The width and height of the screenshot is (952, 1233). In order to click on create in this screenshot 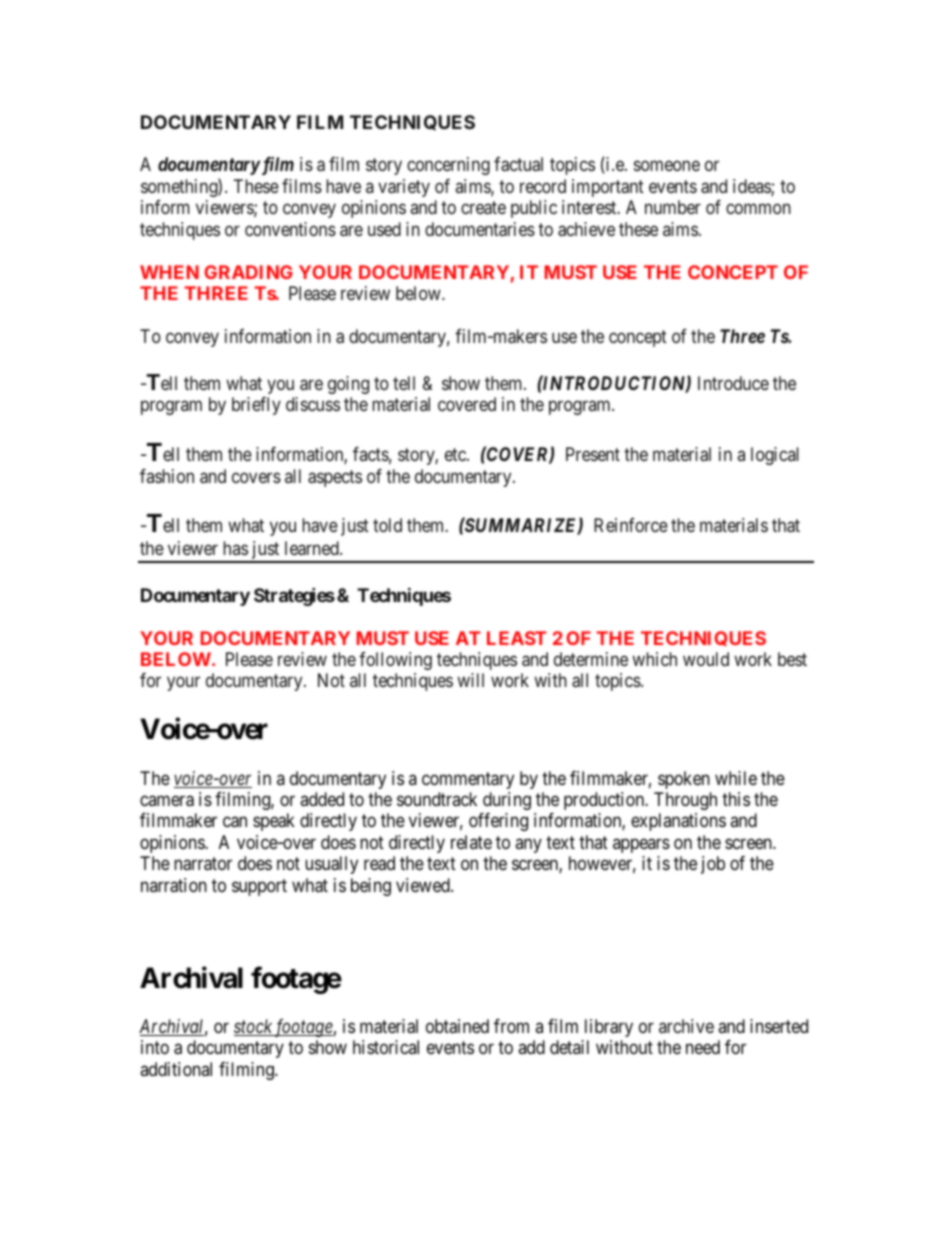, I will do `click(483, 208)`.
